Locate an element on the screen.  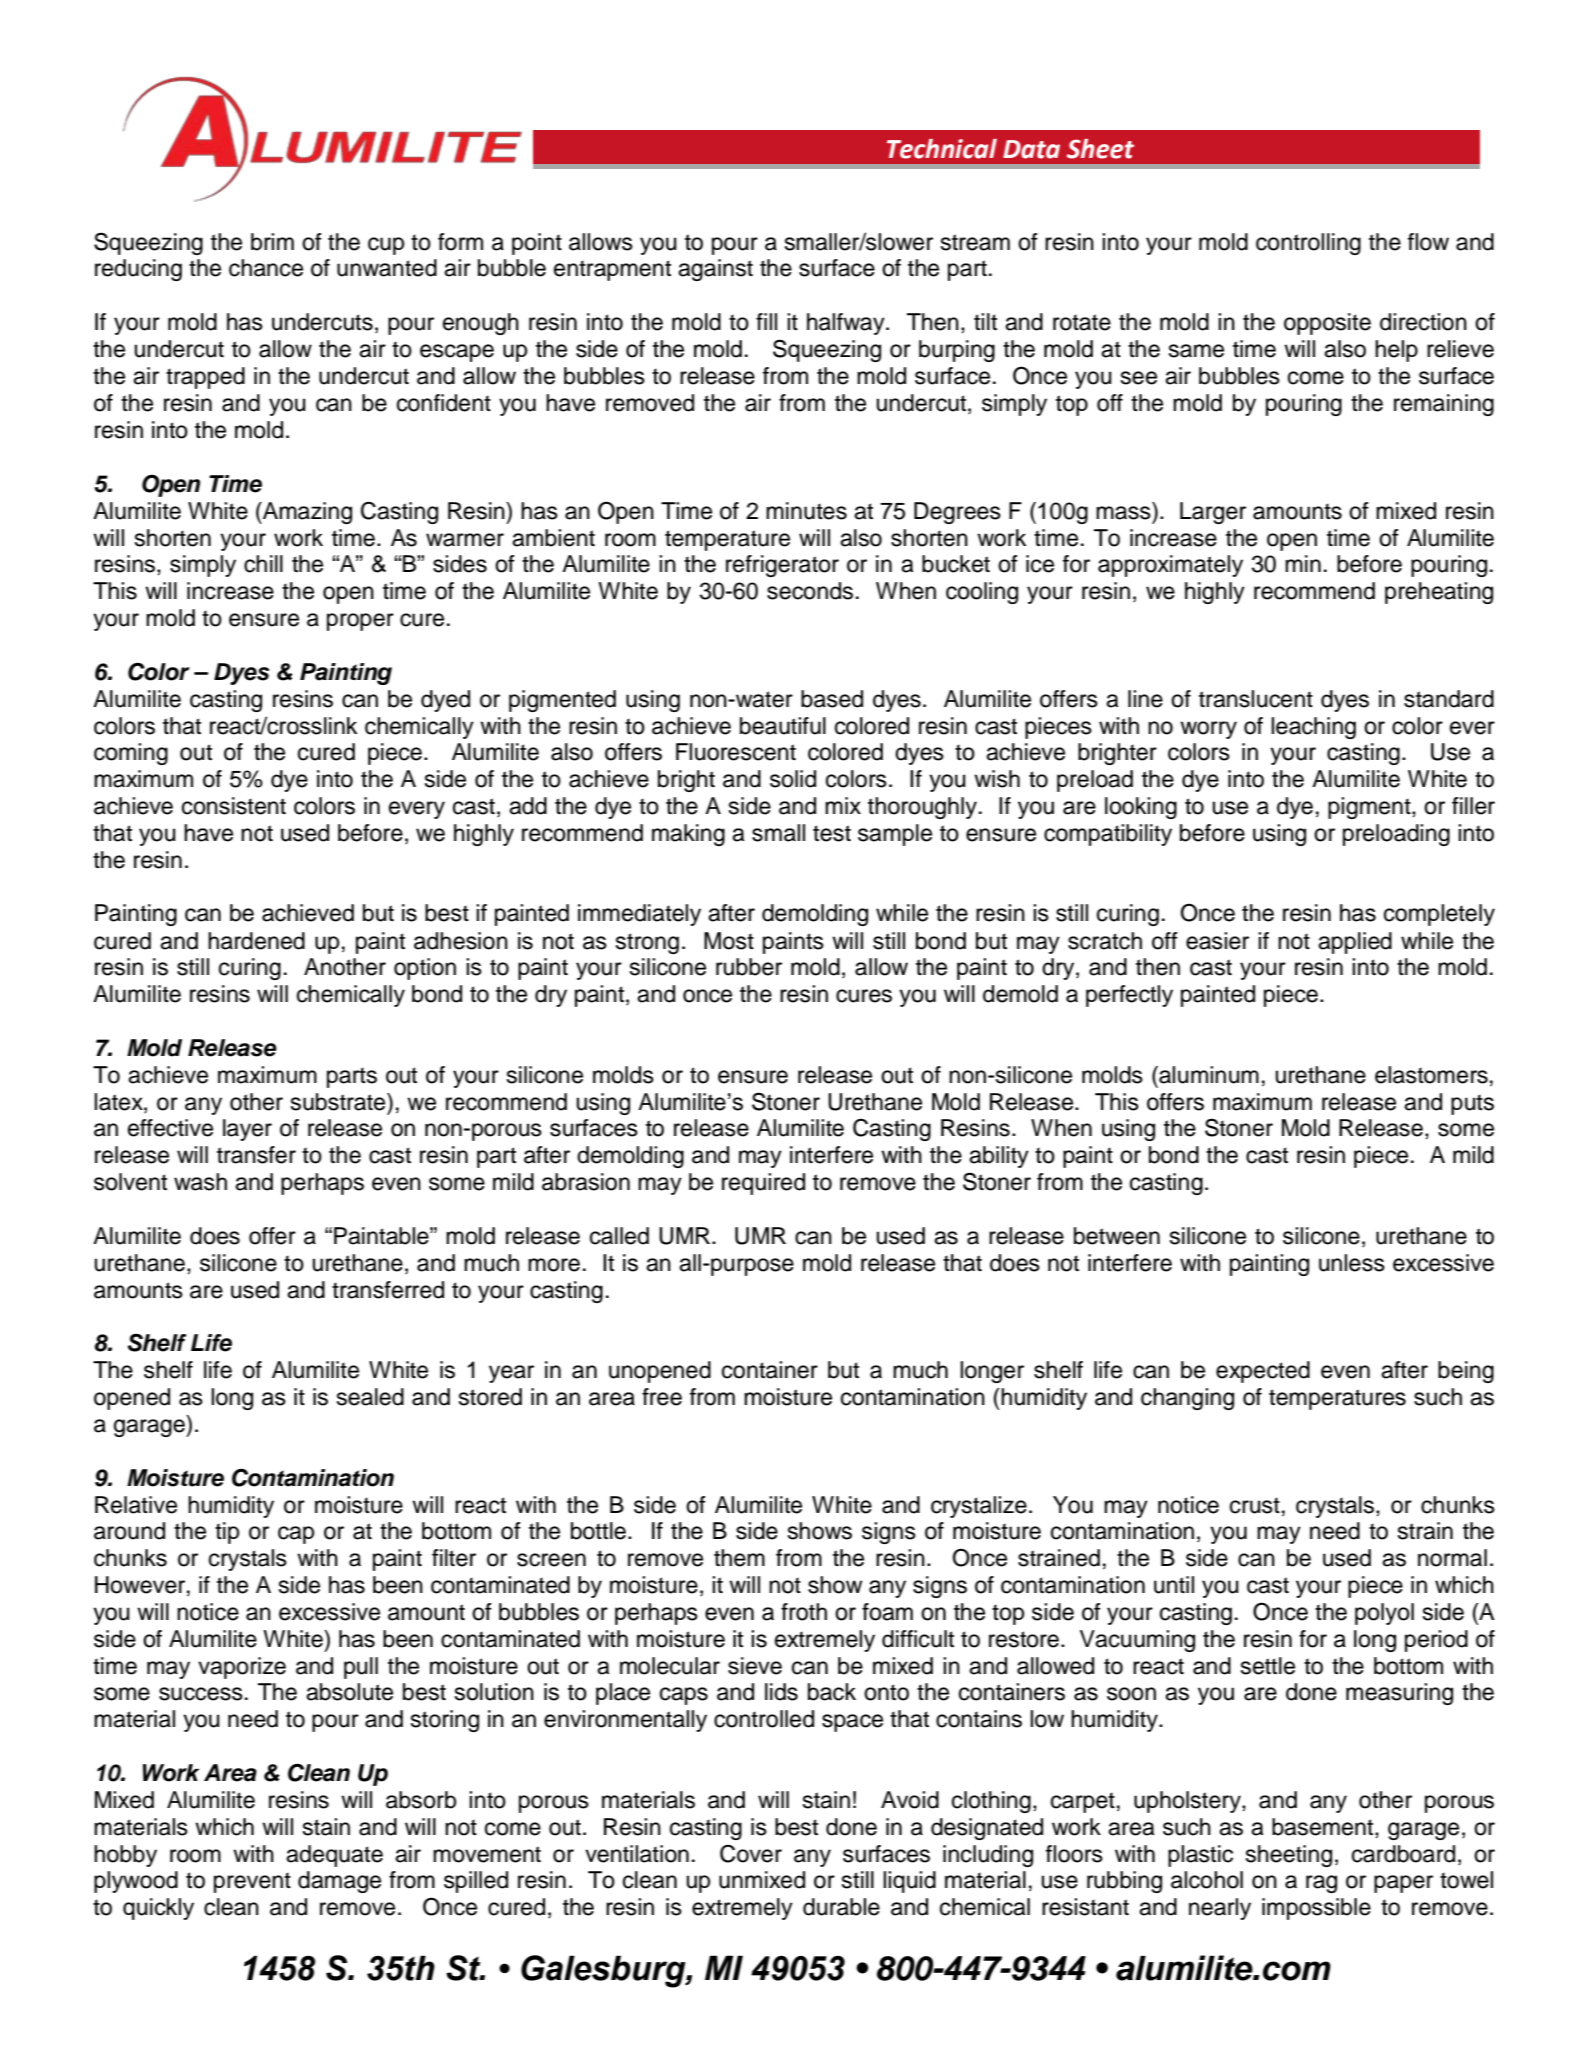
controlling is located at coordinates (1308, 244).
